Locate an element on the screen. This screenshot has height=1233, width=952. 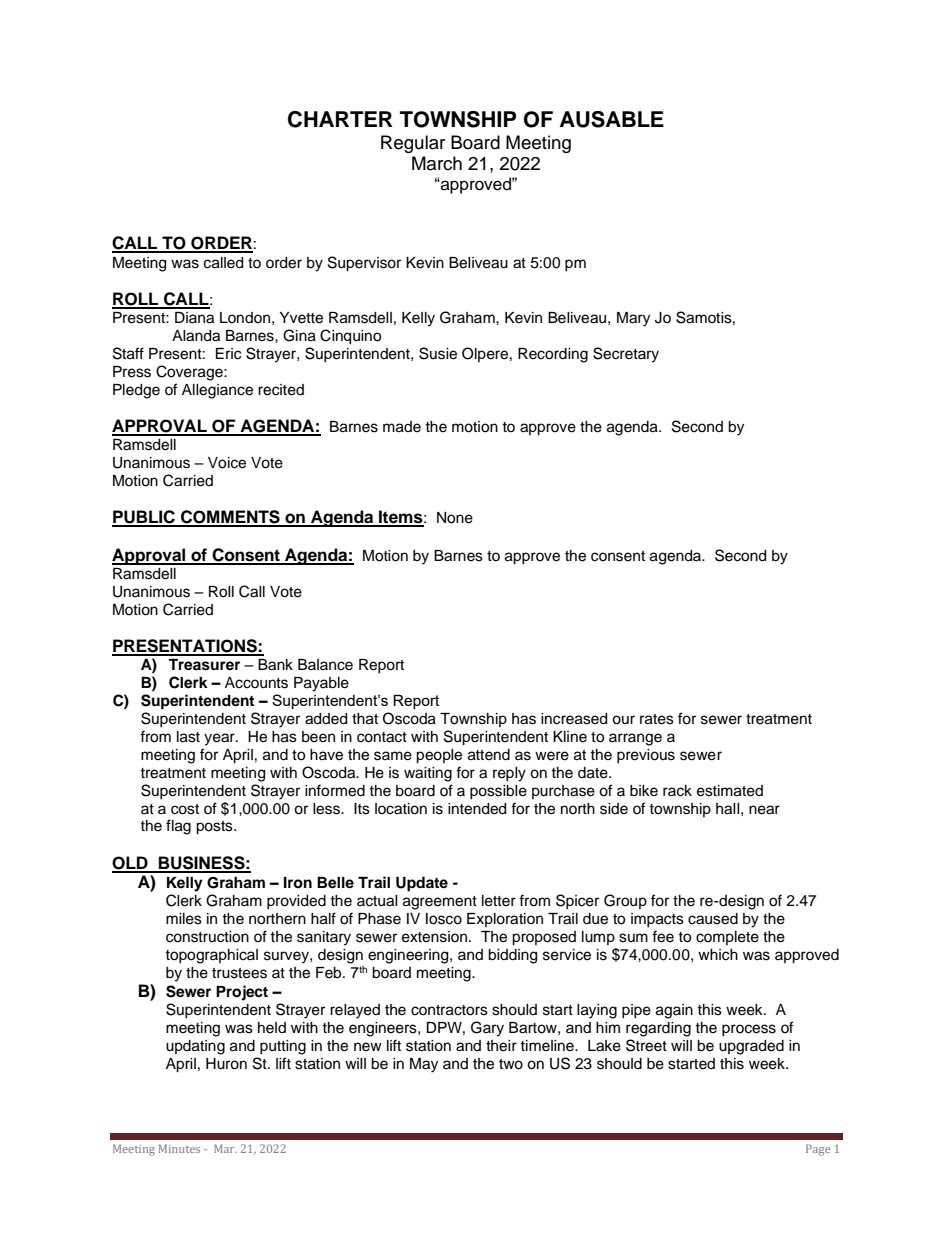
CHARTER is located at coordinates (340, 119).
